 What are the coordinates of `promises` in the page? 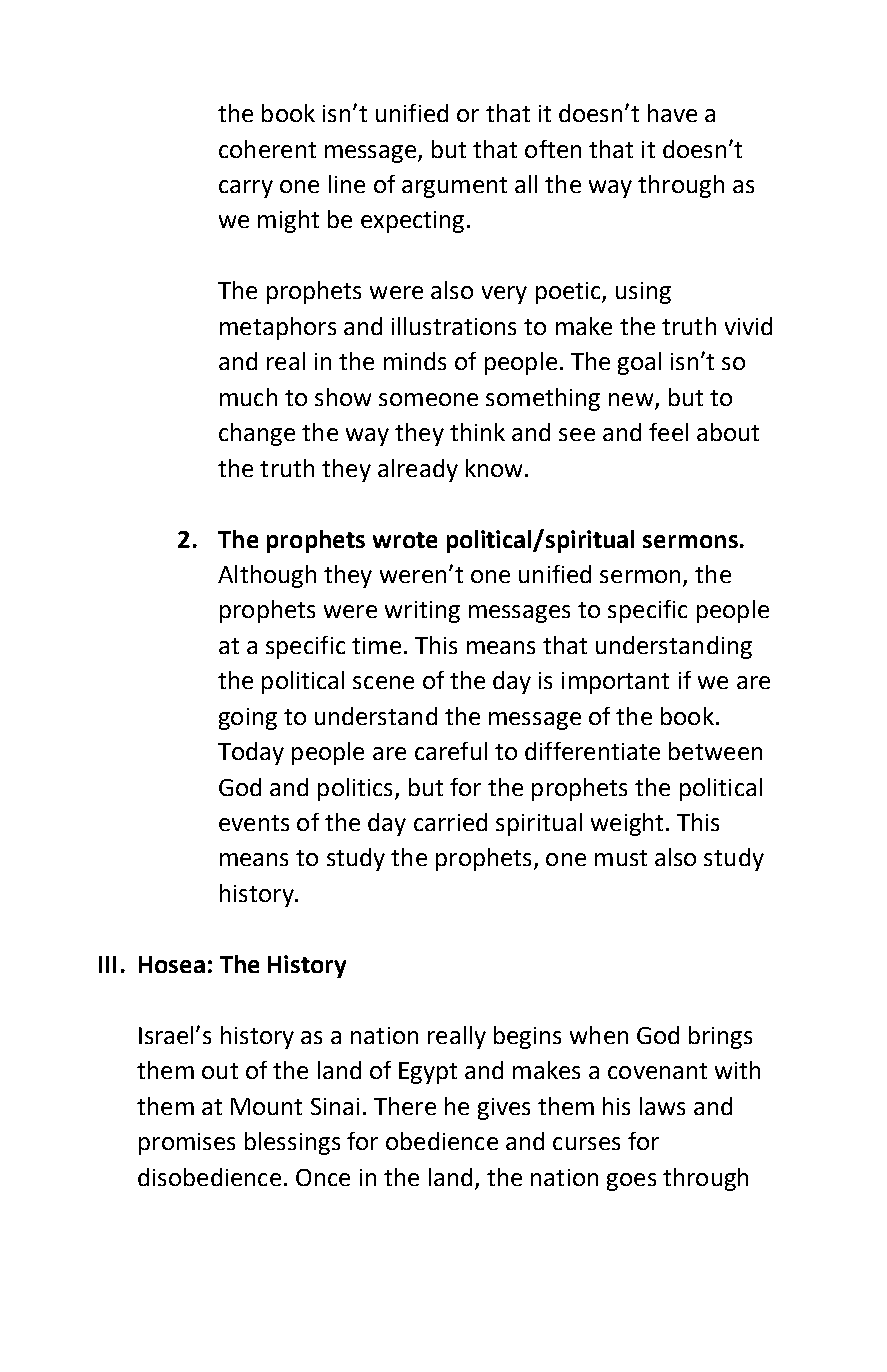 It's located at (187, 1144).
